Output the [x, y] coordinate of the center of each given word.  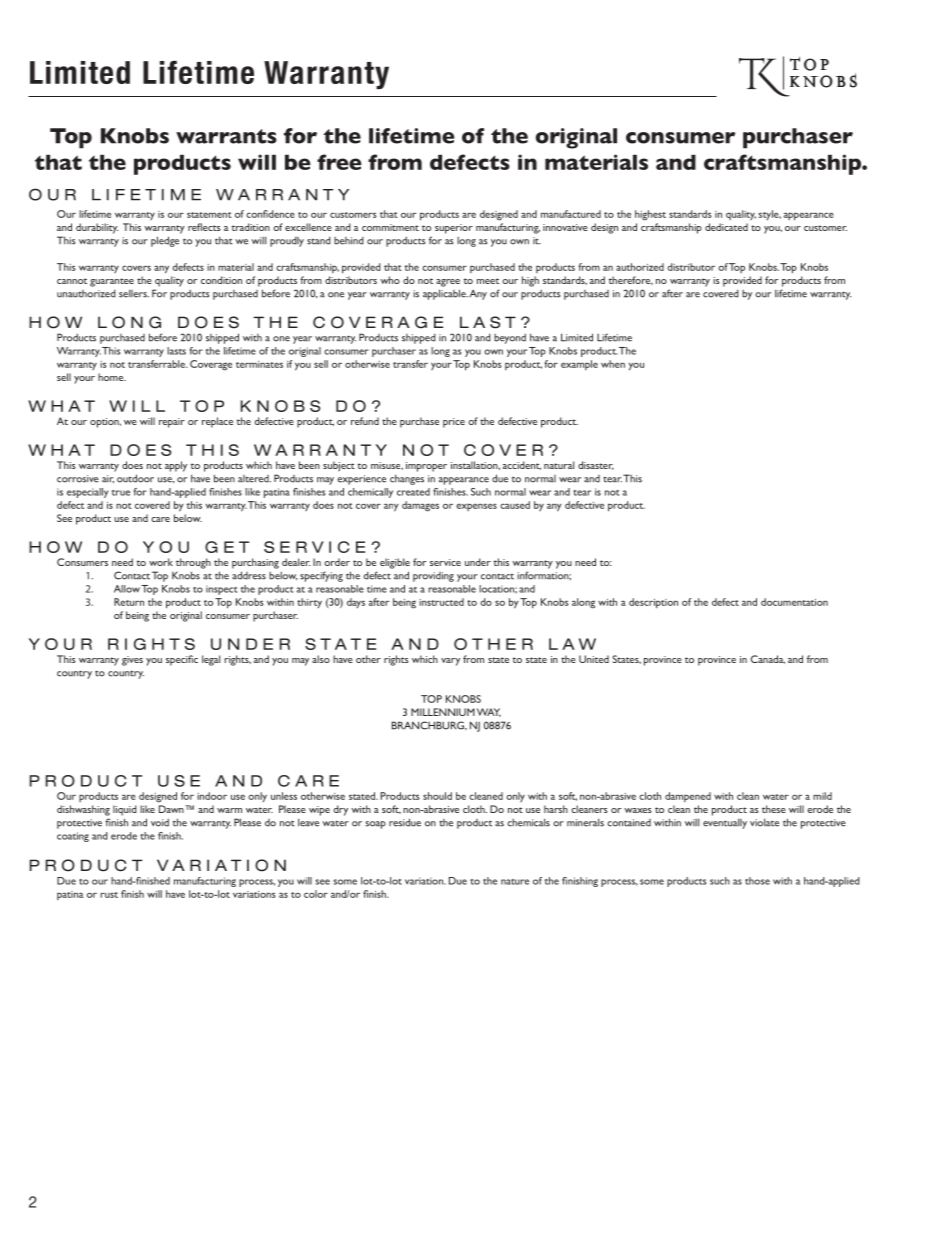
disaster [596, 465]
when [613, 364]
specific [182, 660]
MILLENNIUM [443, 712]
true [121, 493]
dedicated [726, 227]
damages [420, 506]
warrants [226, 136]
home [112, 377]
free [339, 162]
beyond [510, 338]
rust [109, 895]
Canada [768, 659]
